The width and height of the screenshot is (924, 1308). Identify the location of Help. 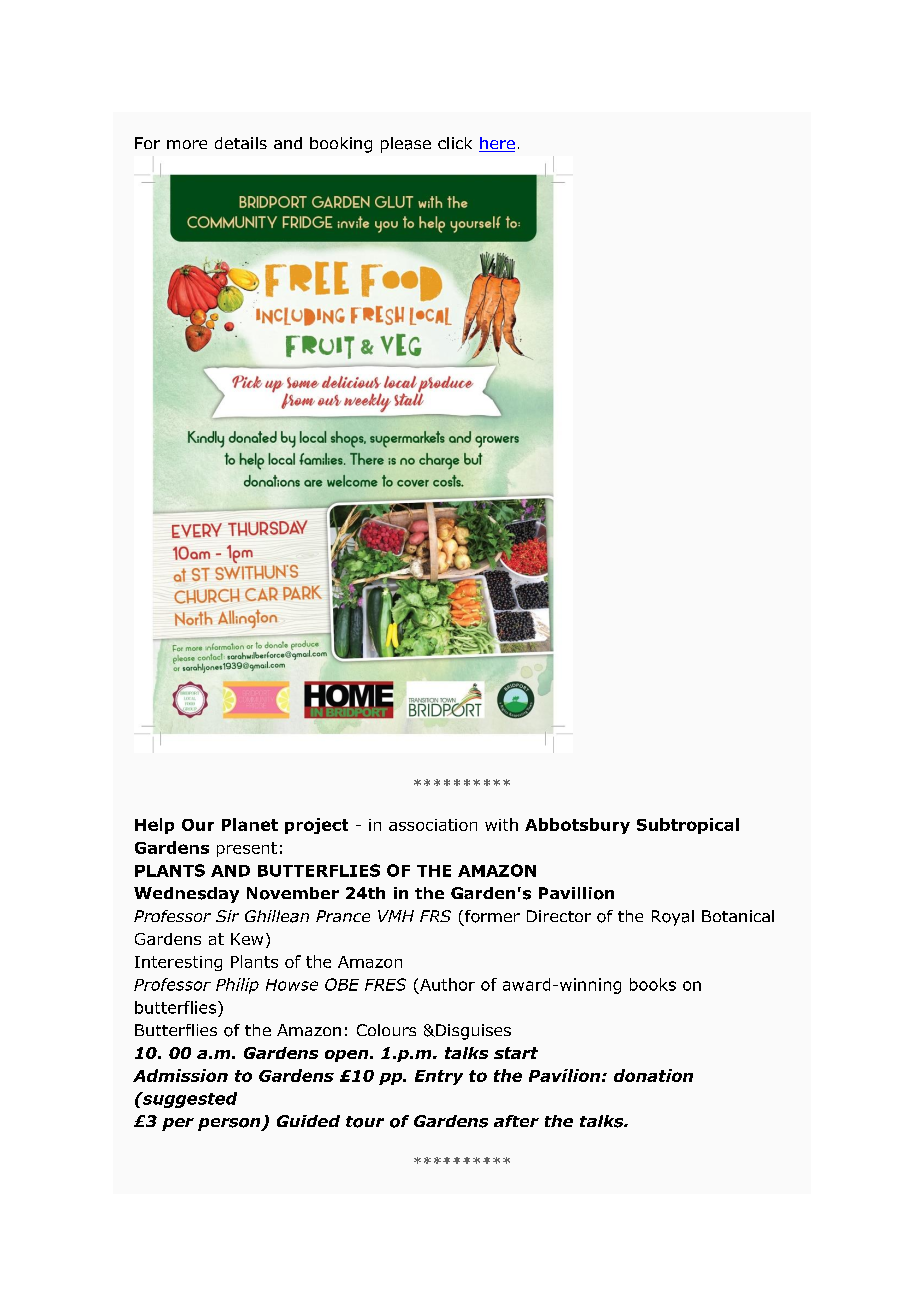
(154, 826).
